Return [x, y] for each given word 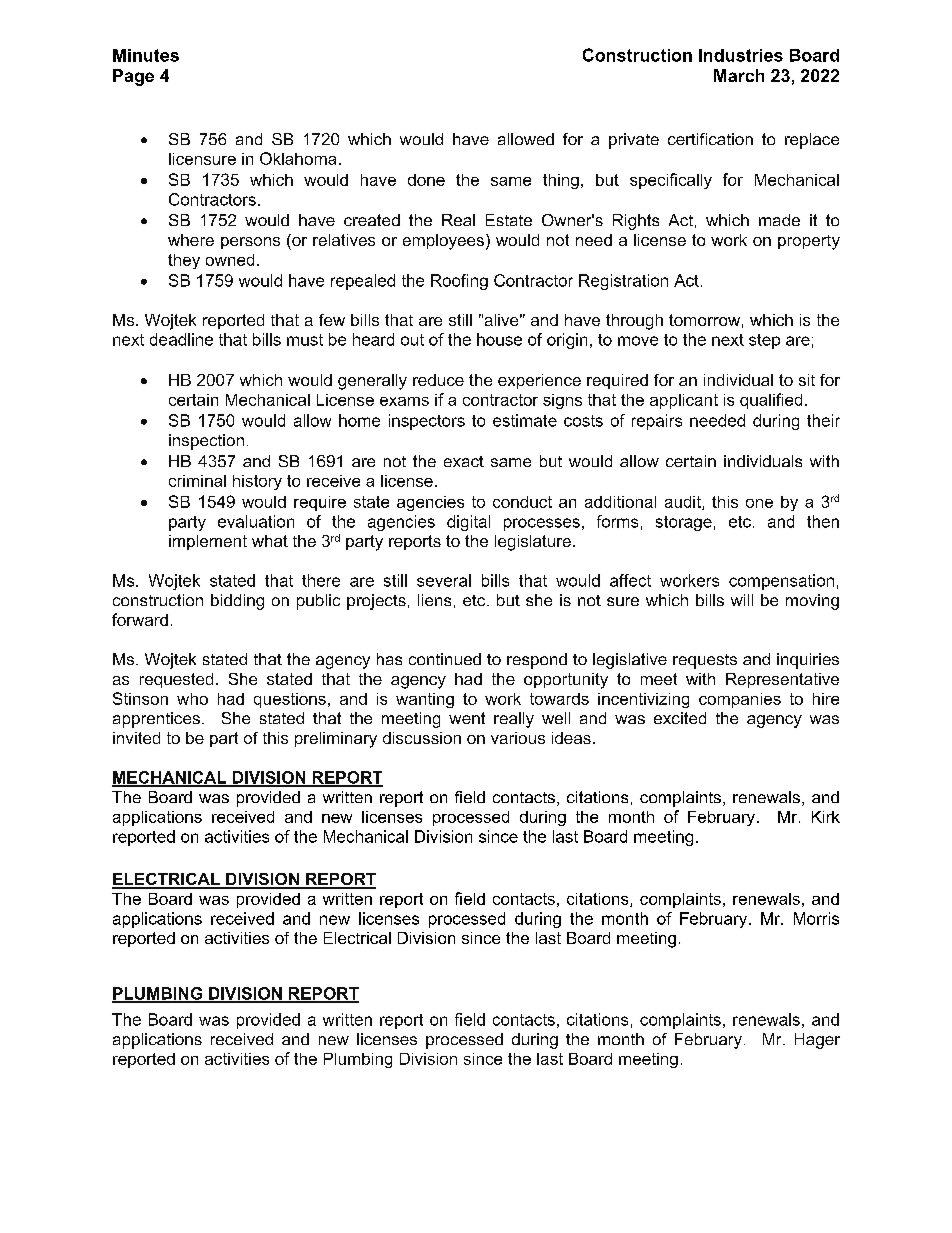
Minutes [146, 55]
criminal [197, 481]
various [518, 738]
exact [464, 461]
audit [684, 503]
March [739, 75]
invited [136, 738]
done [426, 180]
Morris [816, 918]
